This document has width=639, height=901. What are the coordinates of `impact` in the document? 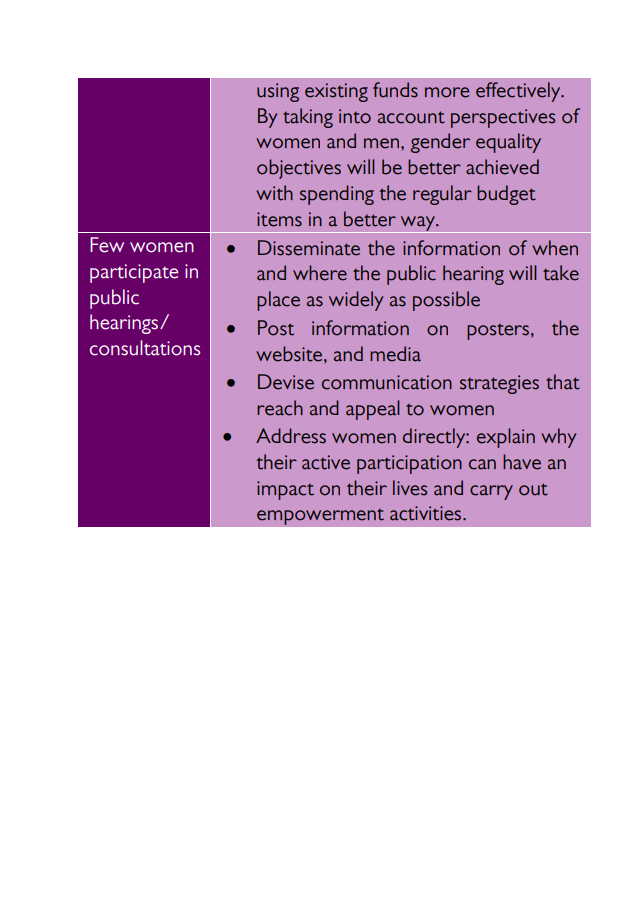 It's located at (285, 490).
